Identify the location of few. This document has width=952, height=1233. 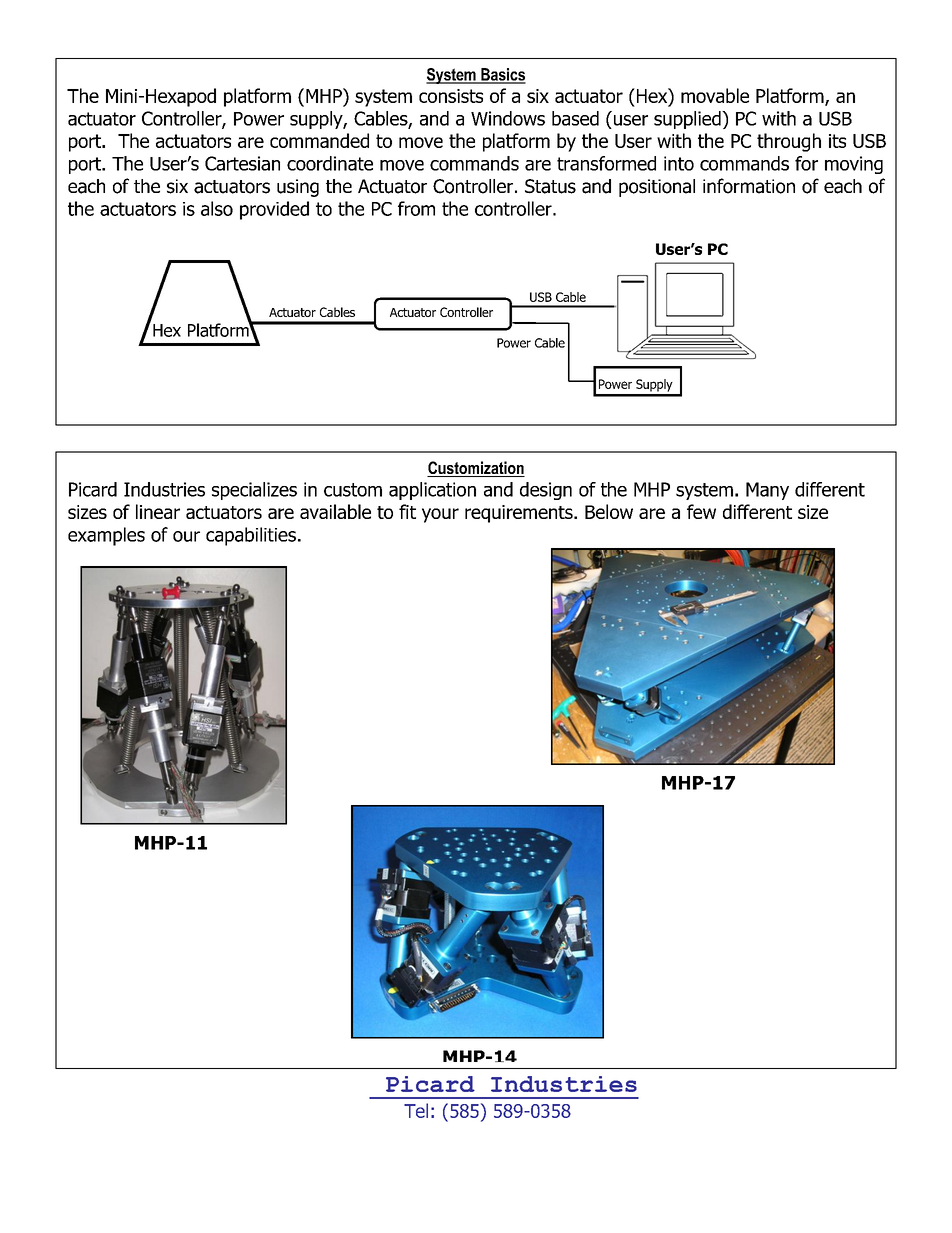
(701, 511).
